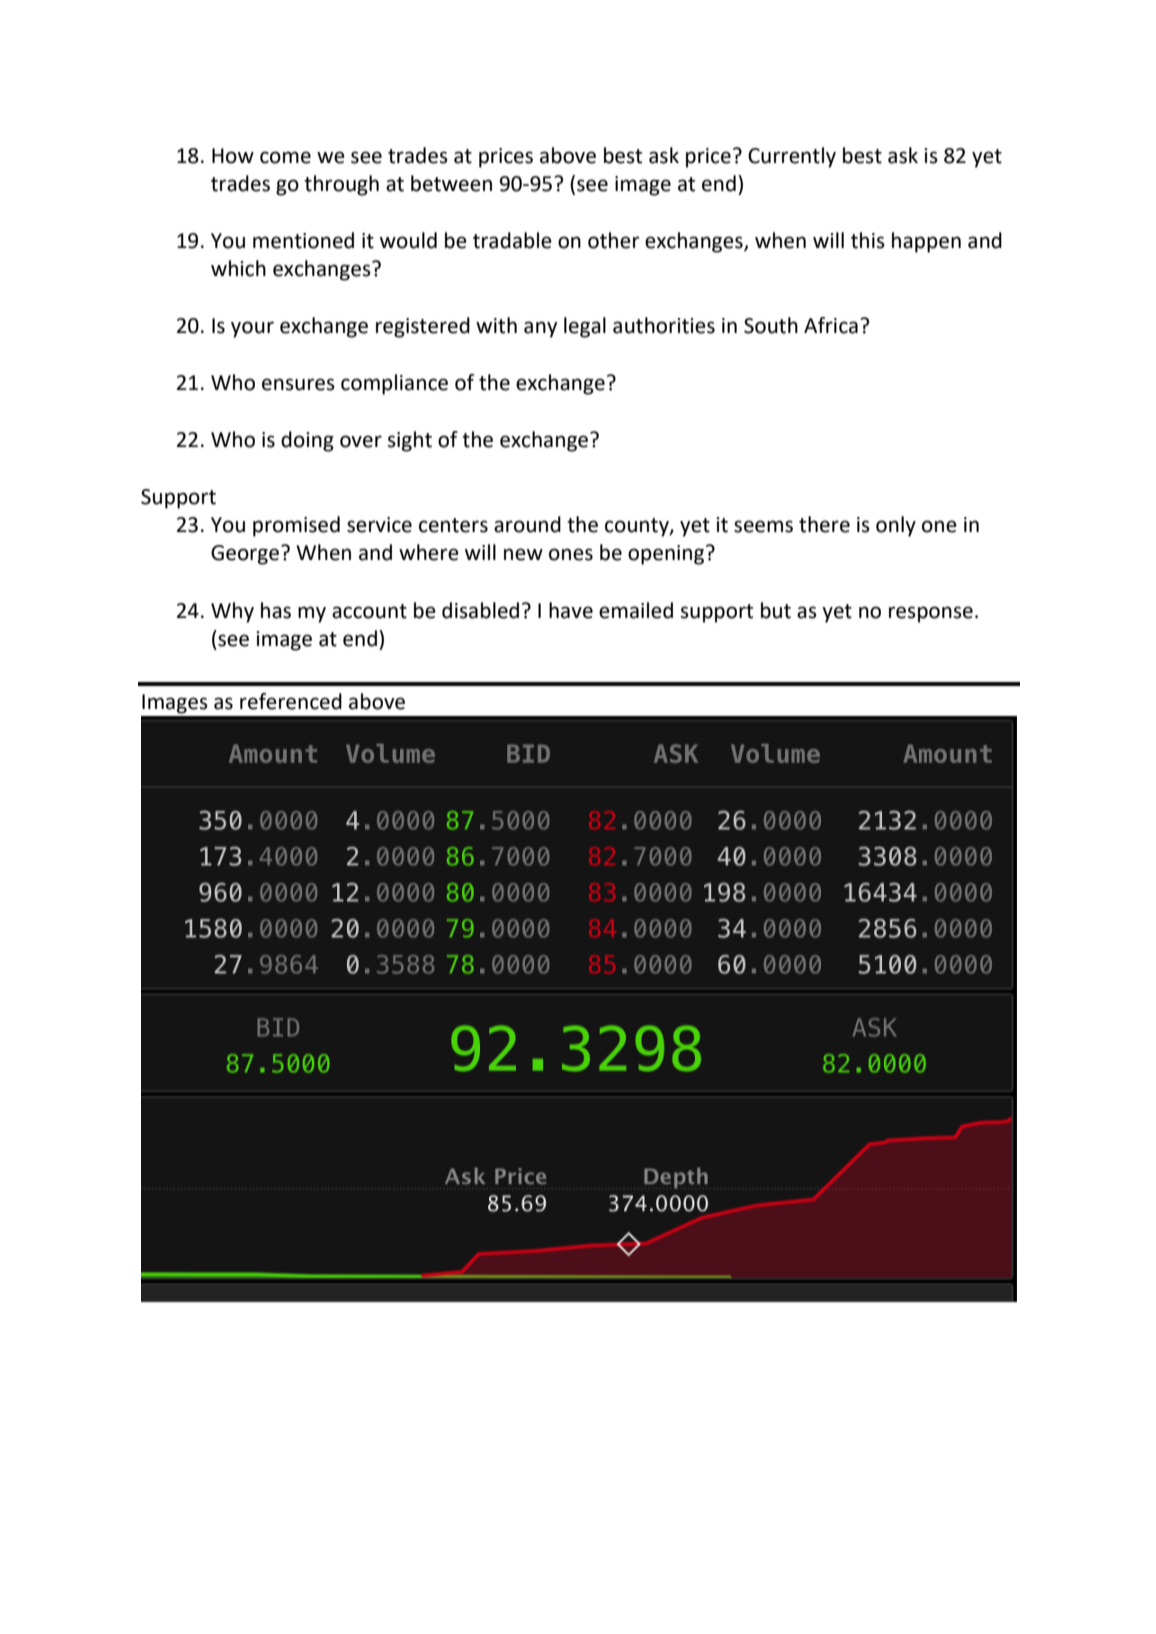 This document has width=1156, height=1634. Describe the element at coordinates (451, 183) in the document. I see `between` at that location.
